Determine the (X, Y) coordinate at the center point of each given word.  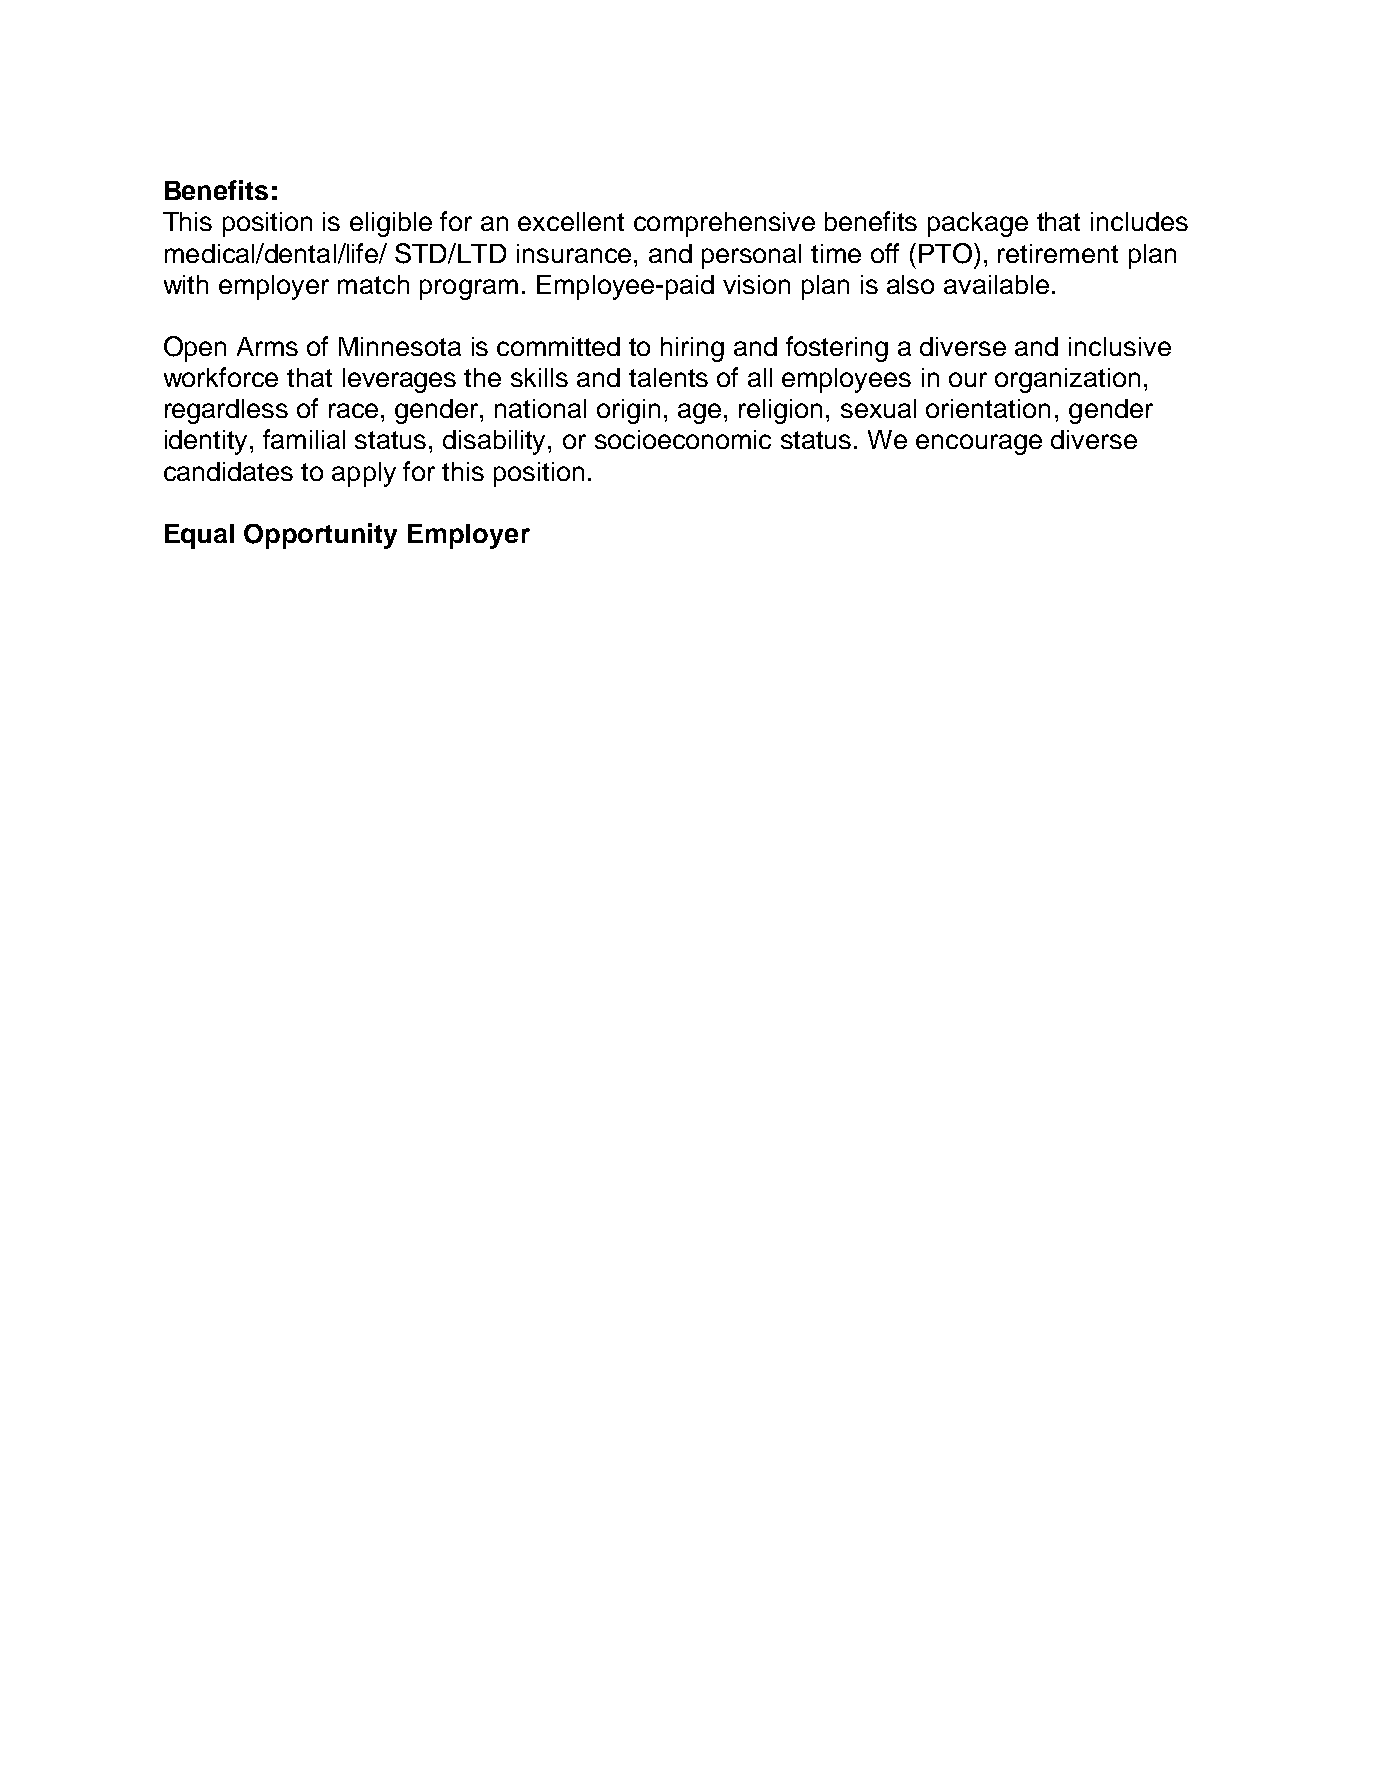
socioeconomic (683, 439)
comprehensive (724, 224)
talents (668, 377)
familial (304, 439)
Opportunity (320, 536)
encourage (979, 444)
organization (1067, 380)
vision (756, 284)
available (996, 284)
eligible (391, 224)
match (373, 284)
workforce (221, 377)
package (978, 224)
